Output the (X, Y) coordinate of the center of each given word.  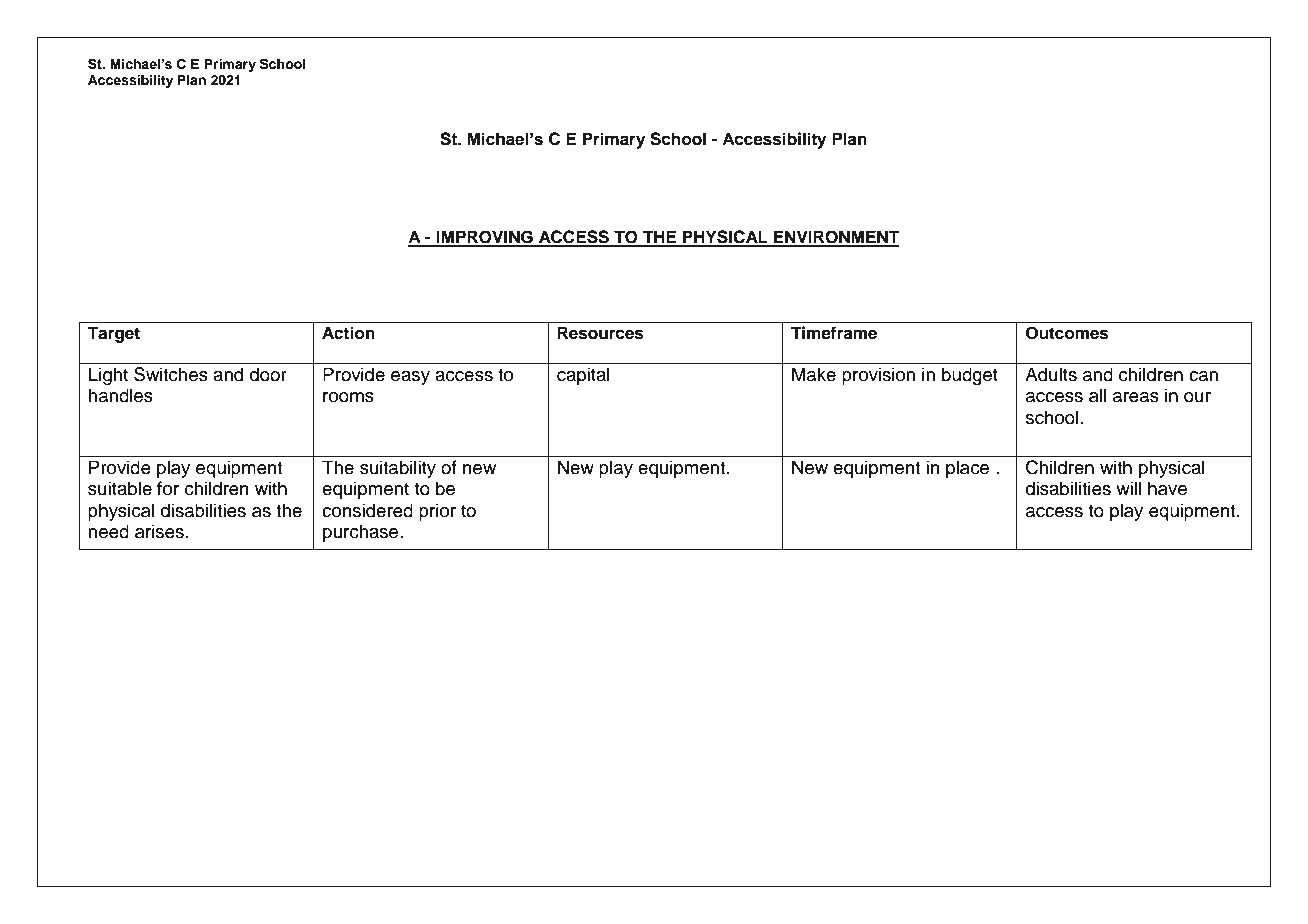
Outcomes (1067, 333)
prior (437, 512)
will (1128, 488)
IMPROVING (485, 238)
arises (159, 531)
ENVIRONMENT (835, 238)
